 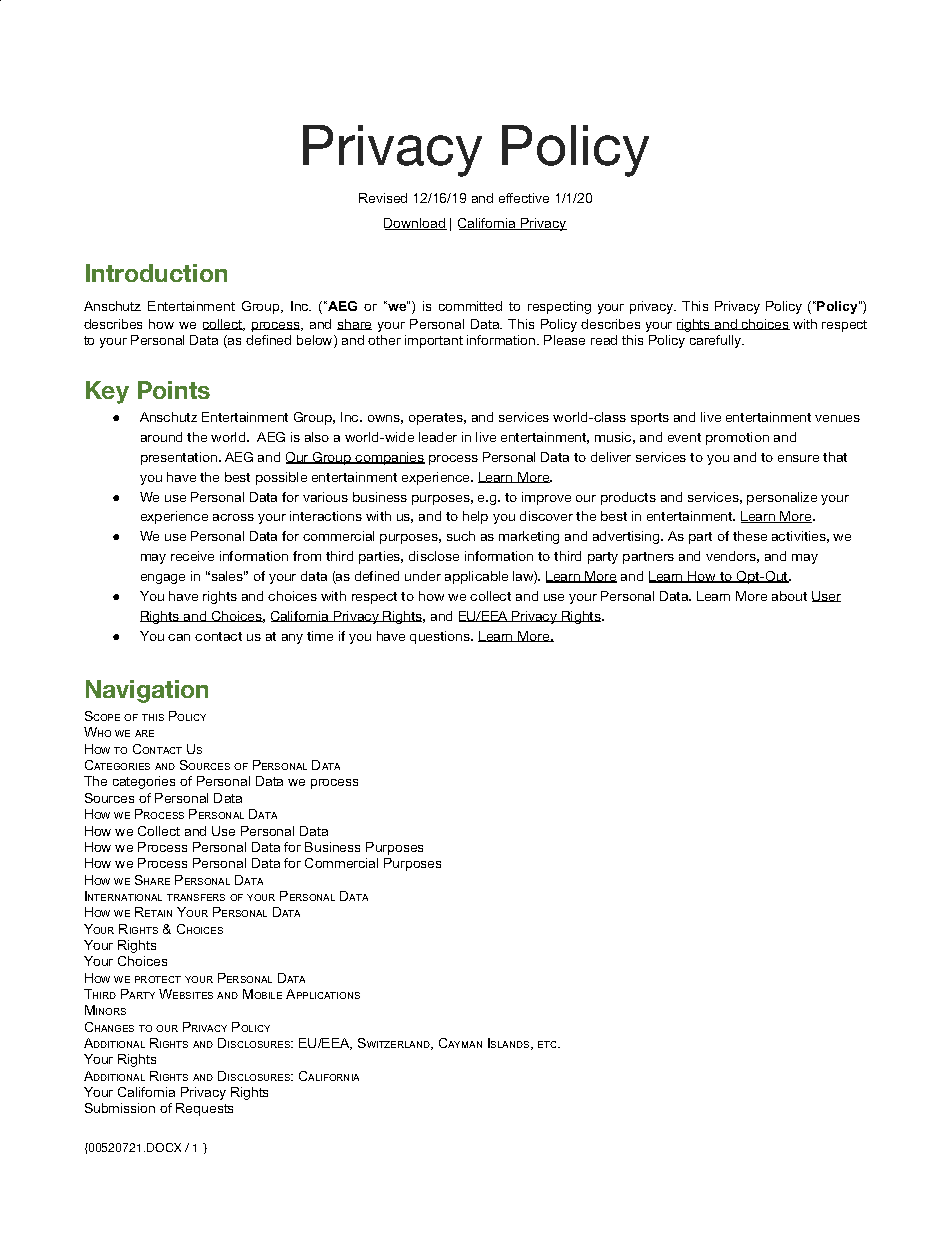 I want to click on Introduction, so click(x=156, y=273).
